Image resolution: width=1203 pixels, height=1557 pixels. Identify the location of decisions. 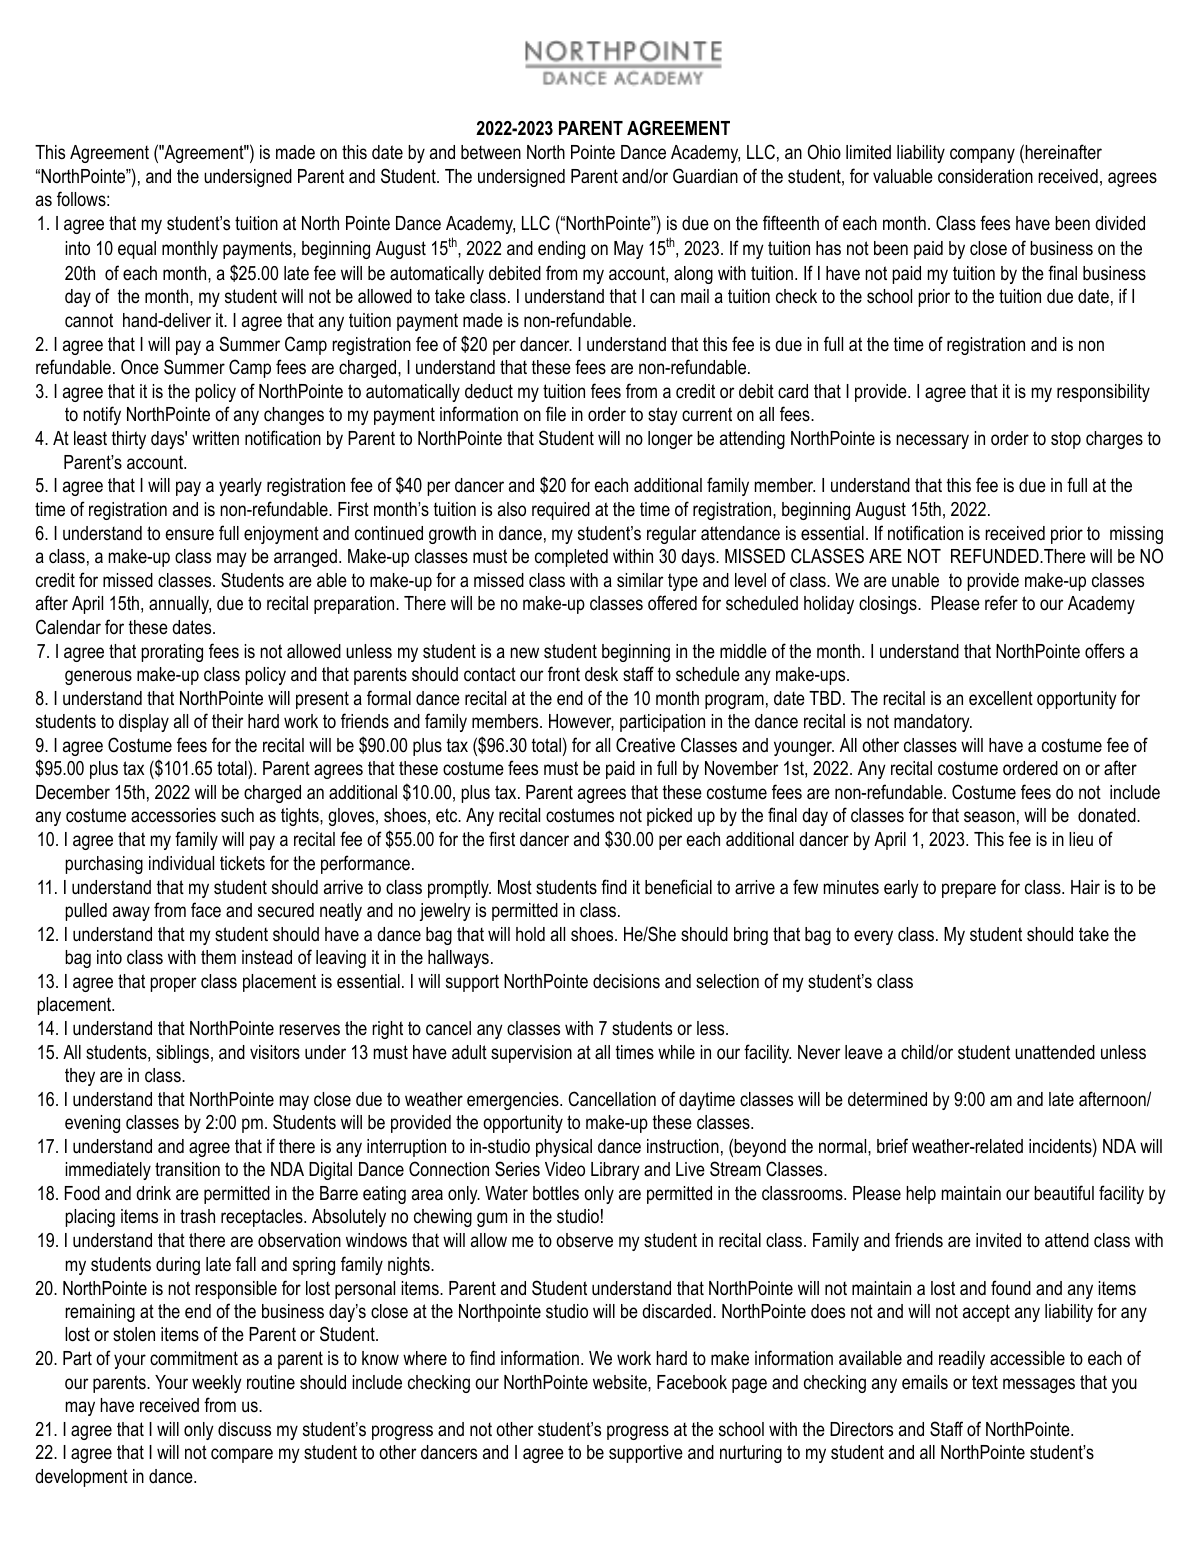
(626, 981).
